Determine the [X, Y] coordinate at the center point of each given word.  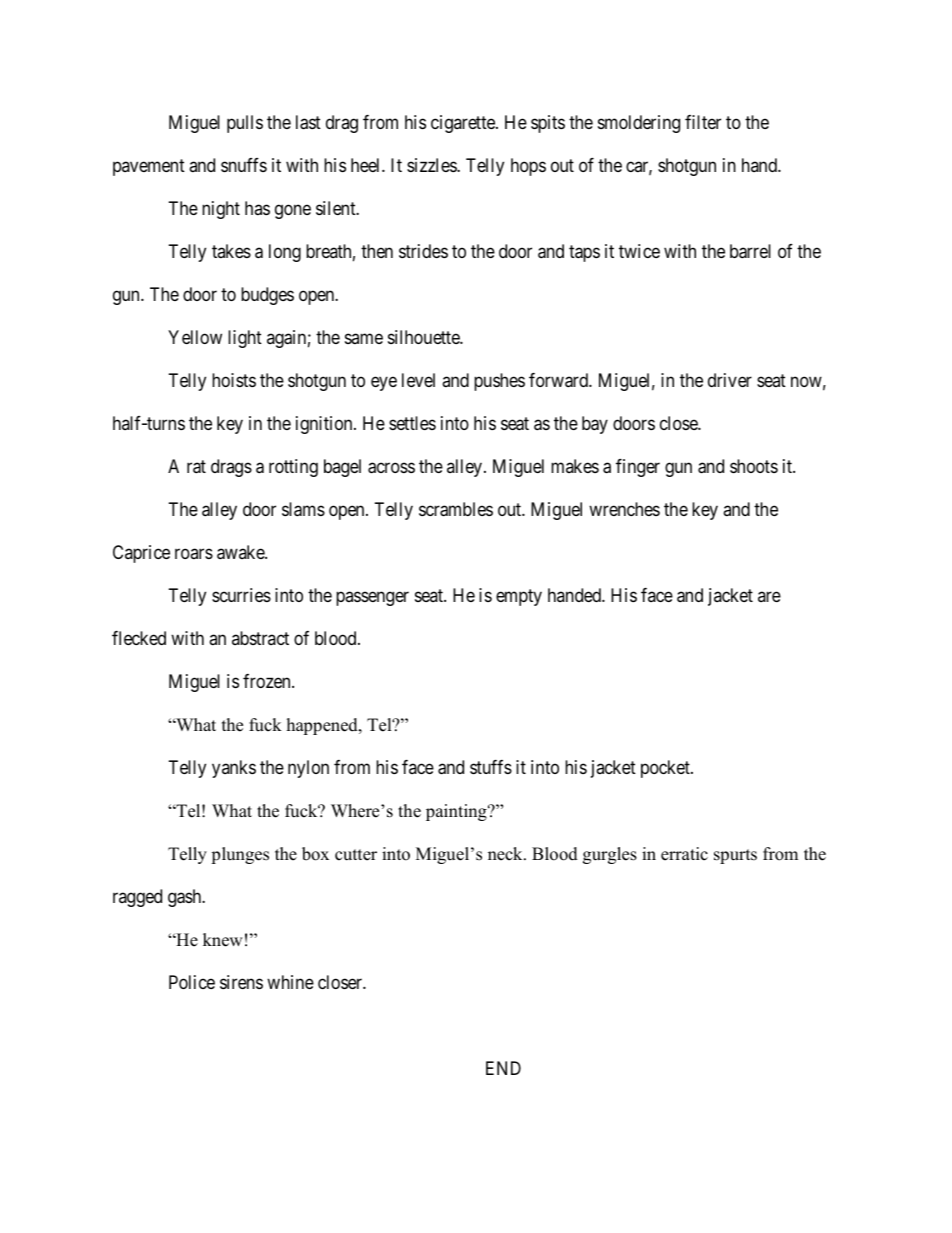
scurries [241, 595]
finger [638, 468]
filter [703, 122]
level [418, 380]
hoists [234, 380]
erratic [684, 854]
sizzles [432, 165]
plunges [240, 855]
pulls [245, 124]
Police [192, 982]
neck [506, 854]
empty [519, 597]
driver [730, 380]
